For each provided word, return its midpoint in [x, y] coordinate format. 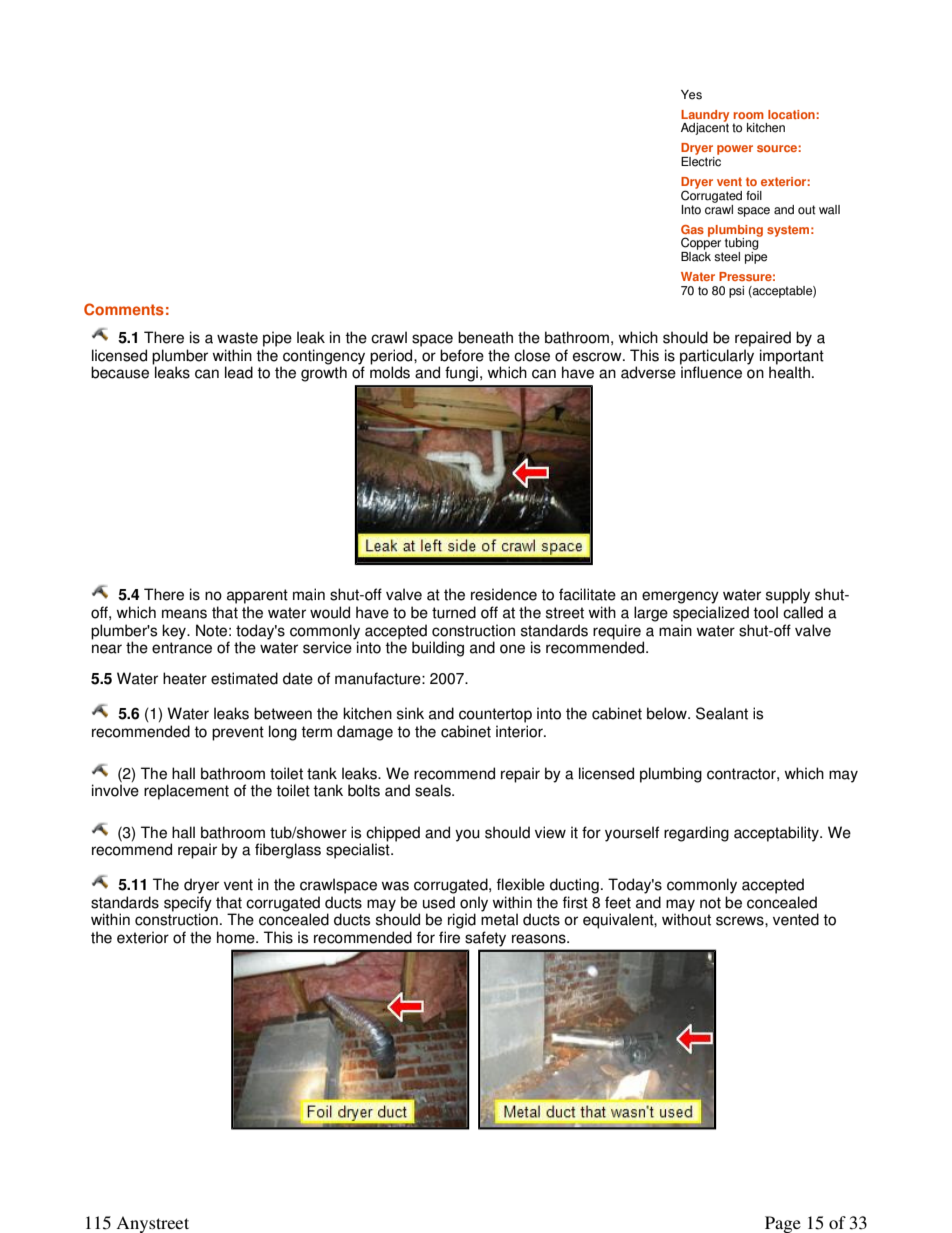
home [237, 937]
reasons [540, 939]
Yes [691, 95]
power [735, 150]
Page [783, 1224]
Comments [124, 309]
